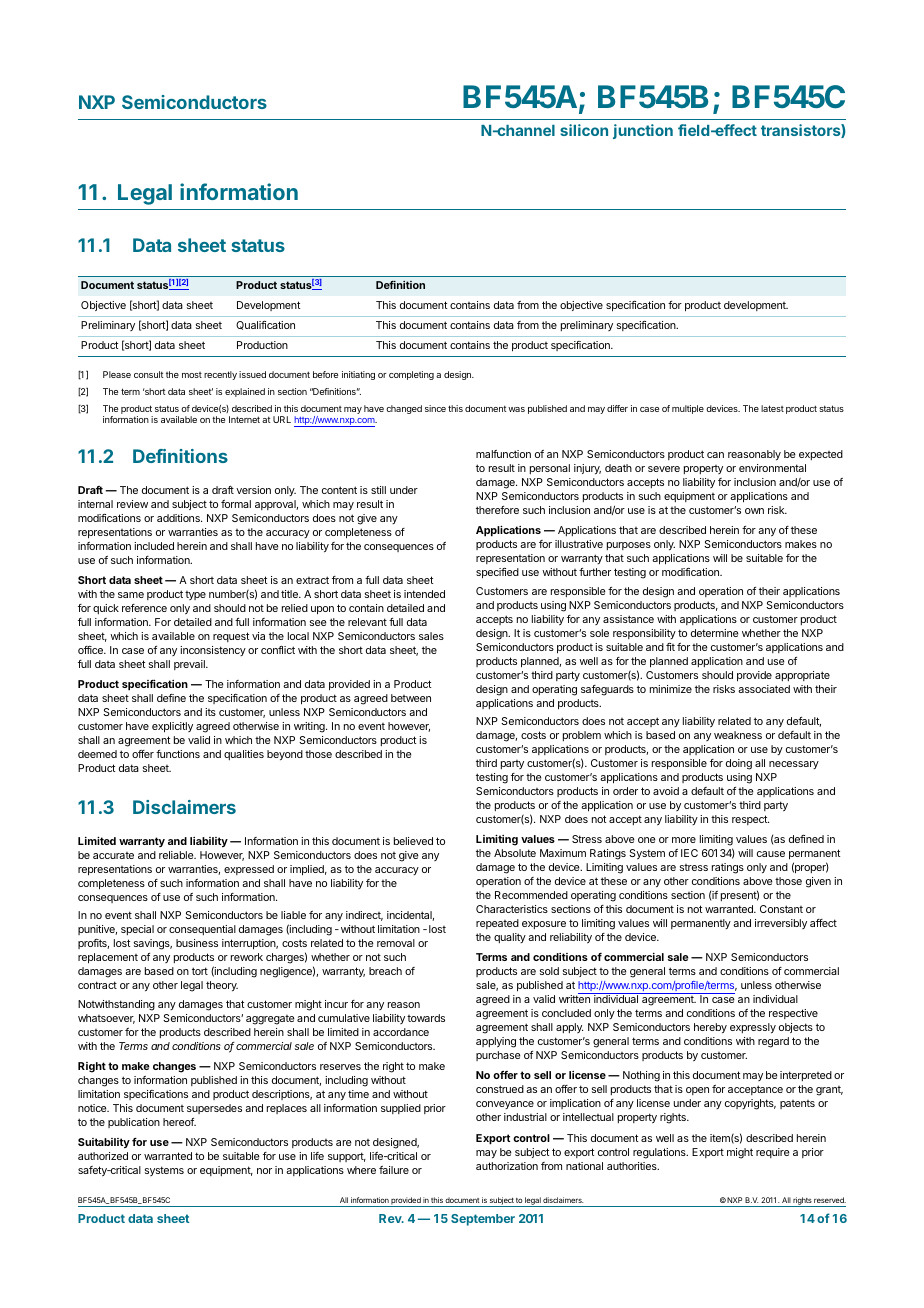 The width and height of the image is (924, 1308). What do you see at coordinates (497, 510) in the image?
I see `therefore` at bounding box center [497, 510].
